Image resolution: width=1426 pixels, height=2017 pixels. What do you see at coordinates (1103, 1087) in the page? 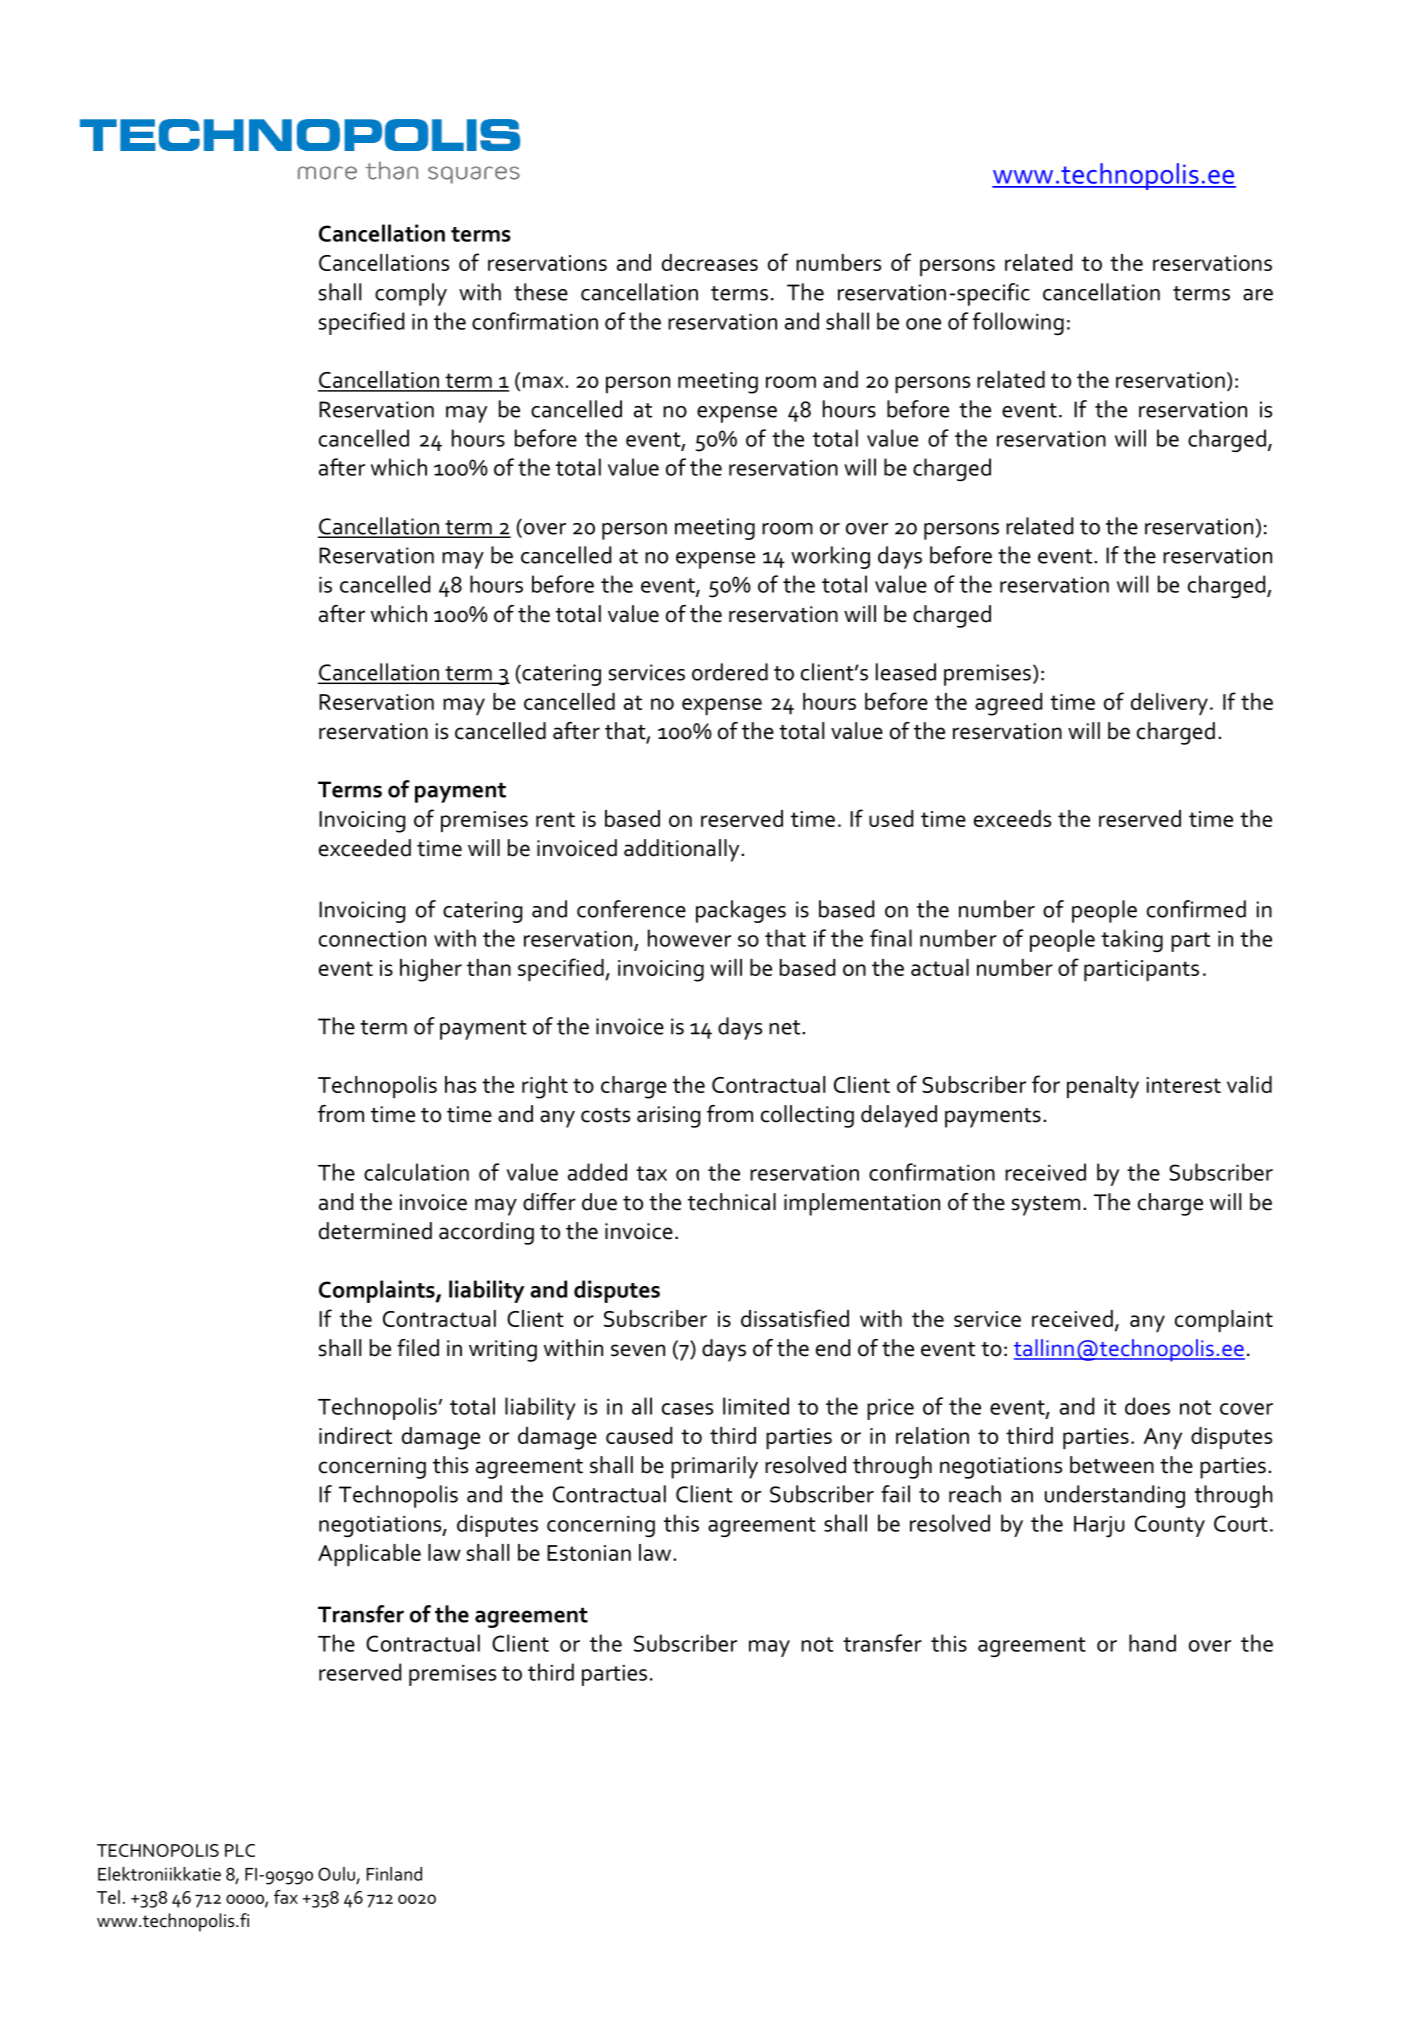
I see `penalty` at bounding box center [1103, 1087].
